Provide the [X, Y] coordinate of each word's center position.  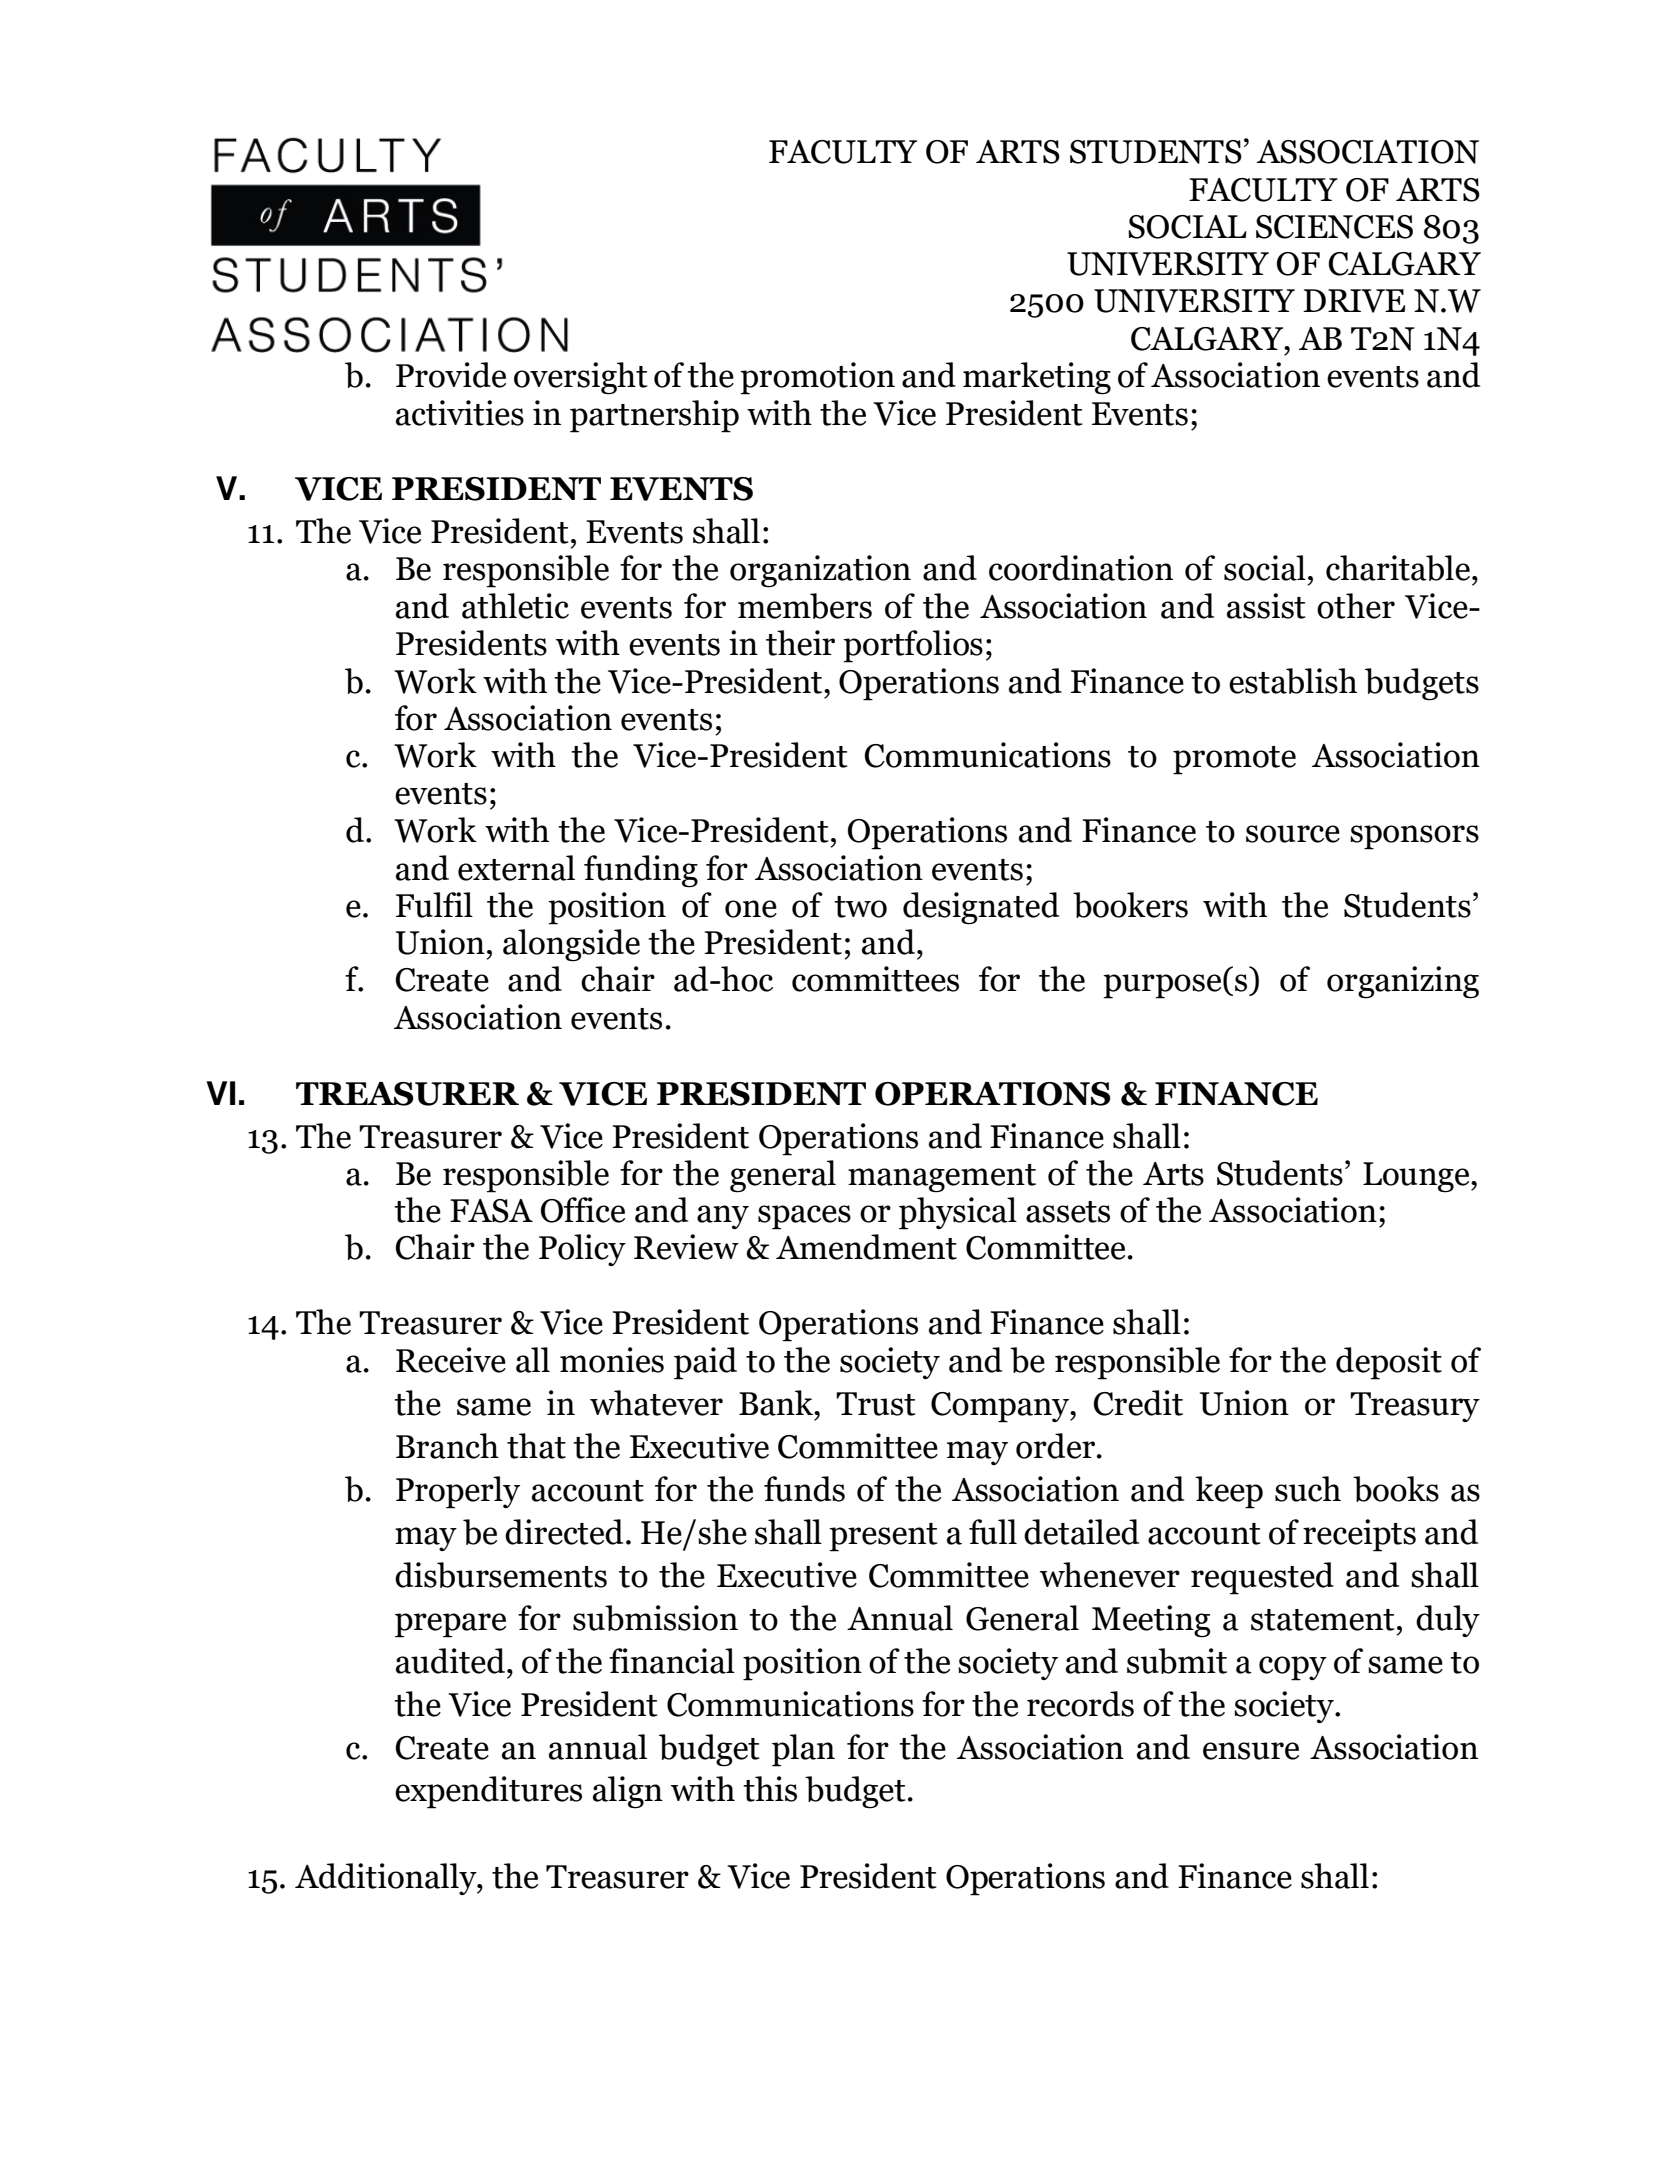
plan [803, 1750]
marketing [1037, 378]
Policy [582, 1250]
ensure [1251, 1751]
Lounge [1417, 1177]
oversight [581, 378]
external [516, 868]
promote [1234, 760]
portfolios [913, 646]
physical [958, 1213]
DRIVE [1354, 301]
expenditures [488, 1792]
